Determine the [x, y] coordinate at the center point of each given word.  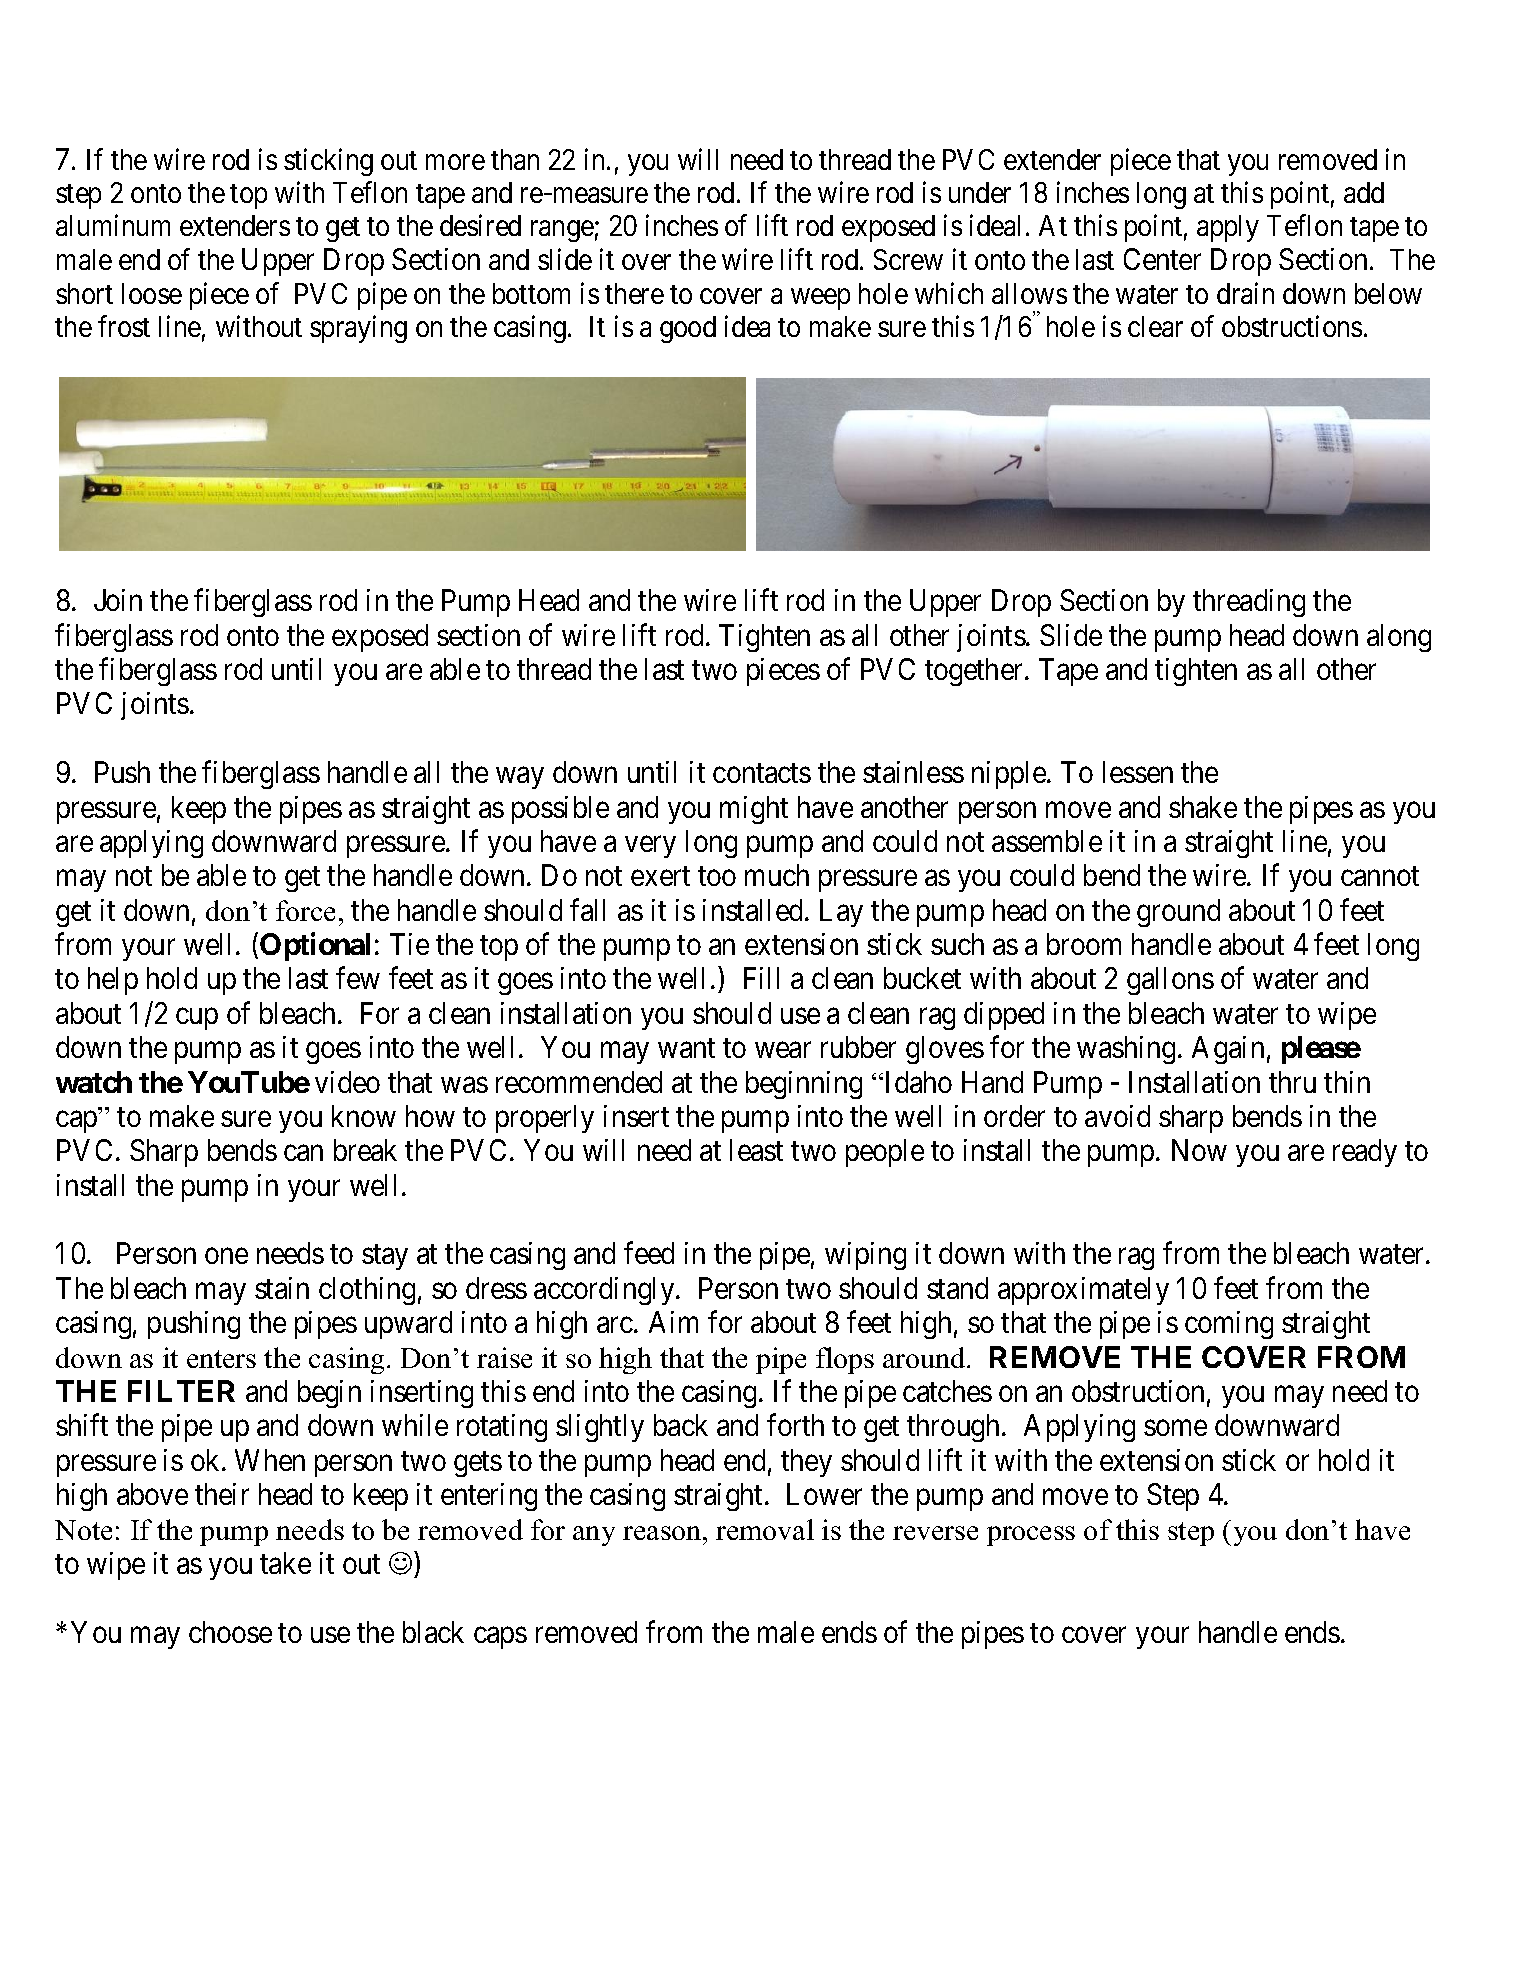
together [975, 672]
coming [1229, 1325]
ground [1178, 913]
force [305, 910]
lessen [1138, 772]
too [717, 876]
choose [230, 1632]
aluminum [113, 225]
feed [649, 1253]
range [562, 231]
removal [765, 1529]
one [226, 1256]
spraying [358, 329]
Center [1162, 259]
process [1031, 1536]
